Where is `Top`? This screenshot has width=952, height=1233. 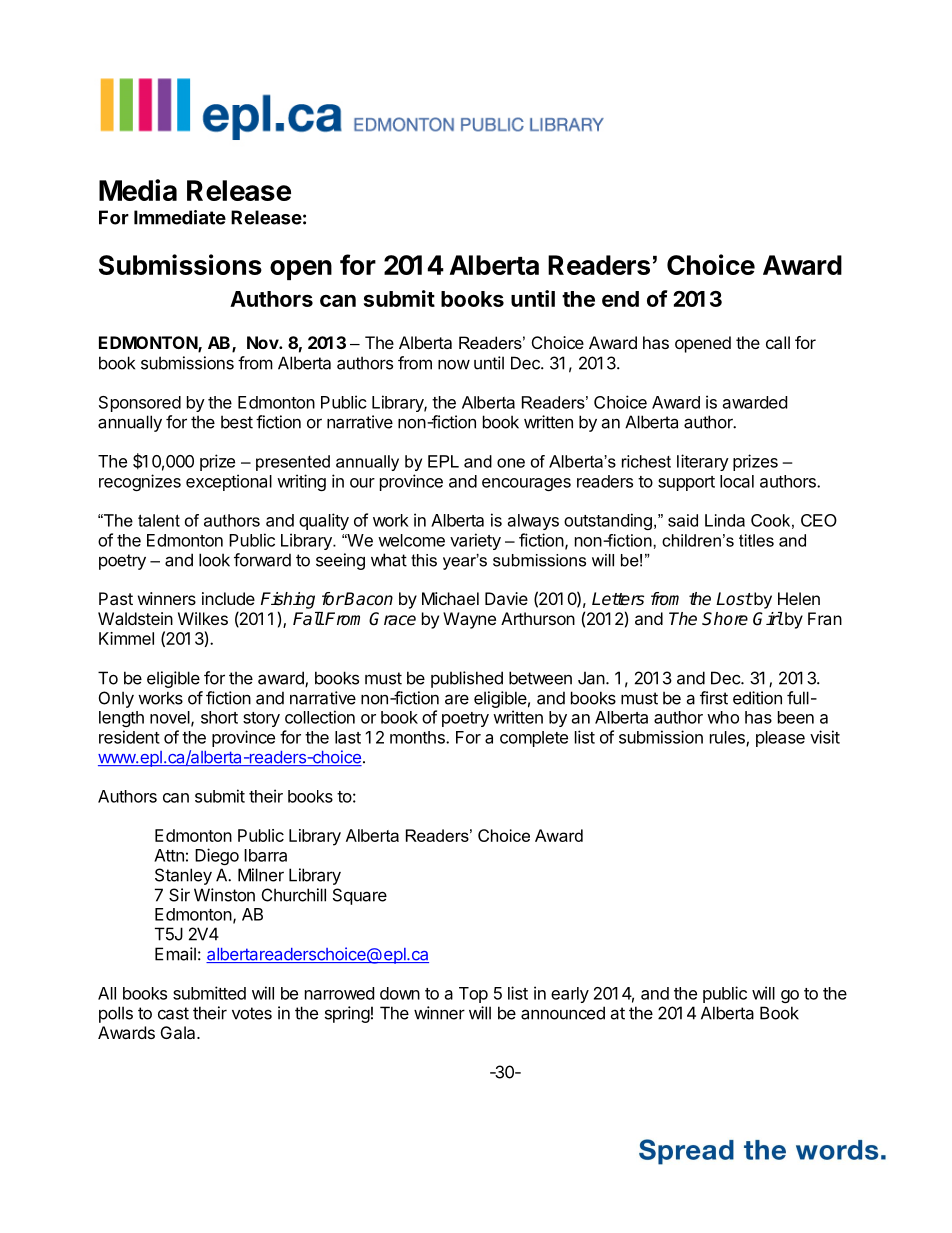 Top is located at coordinates (473, 995).
